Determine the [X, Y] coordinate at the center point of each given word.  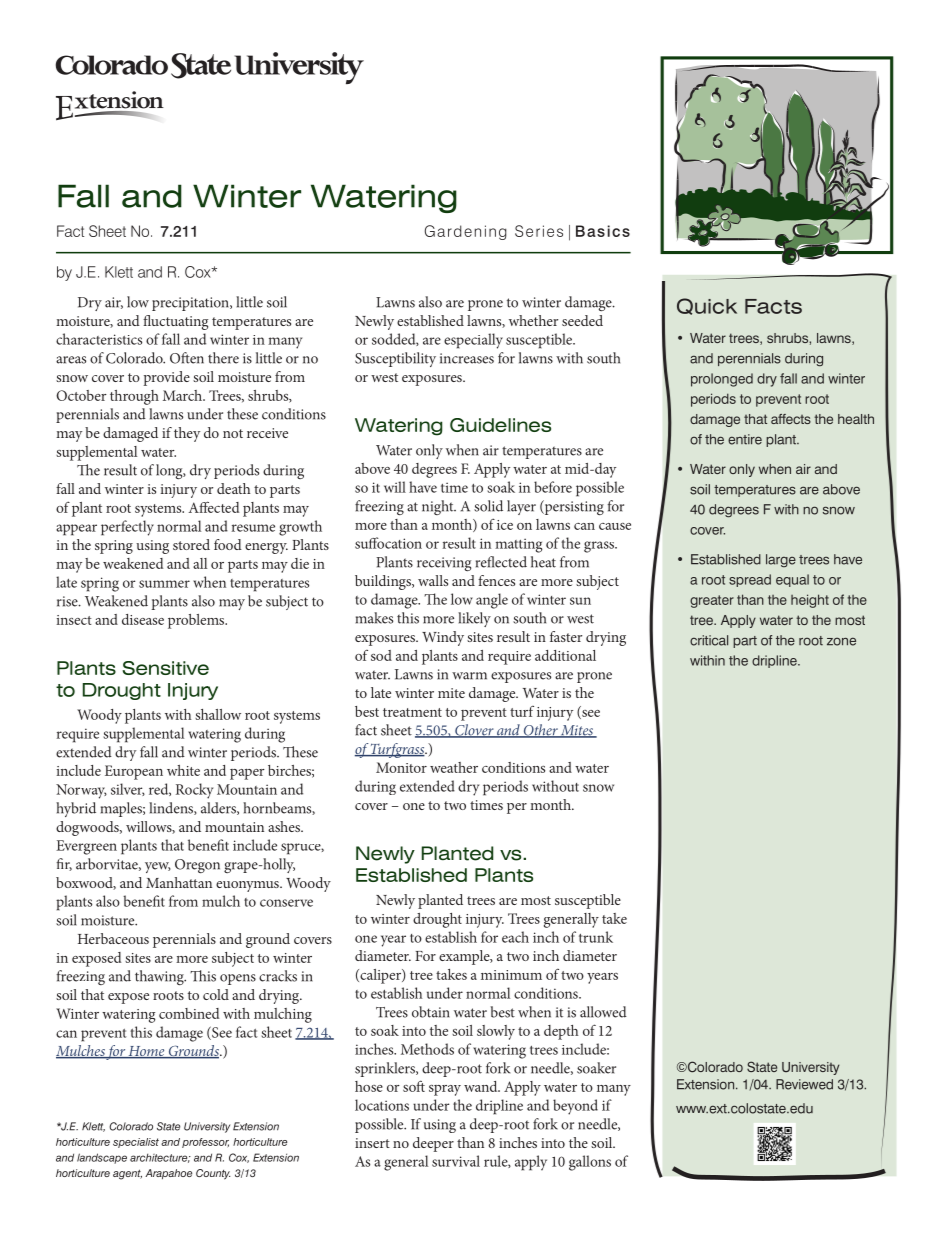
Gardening [466, 232]
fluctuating [175, 322]
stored [191, 544]
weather [454, 767]
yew [158, 867]
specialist [136, 1143]
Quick [707, 306]
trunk [596, 937]
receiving [444, 564]
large [781, 560]
